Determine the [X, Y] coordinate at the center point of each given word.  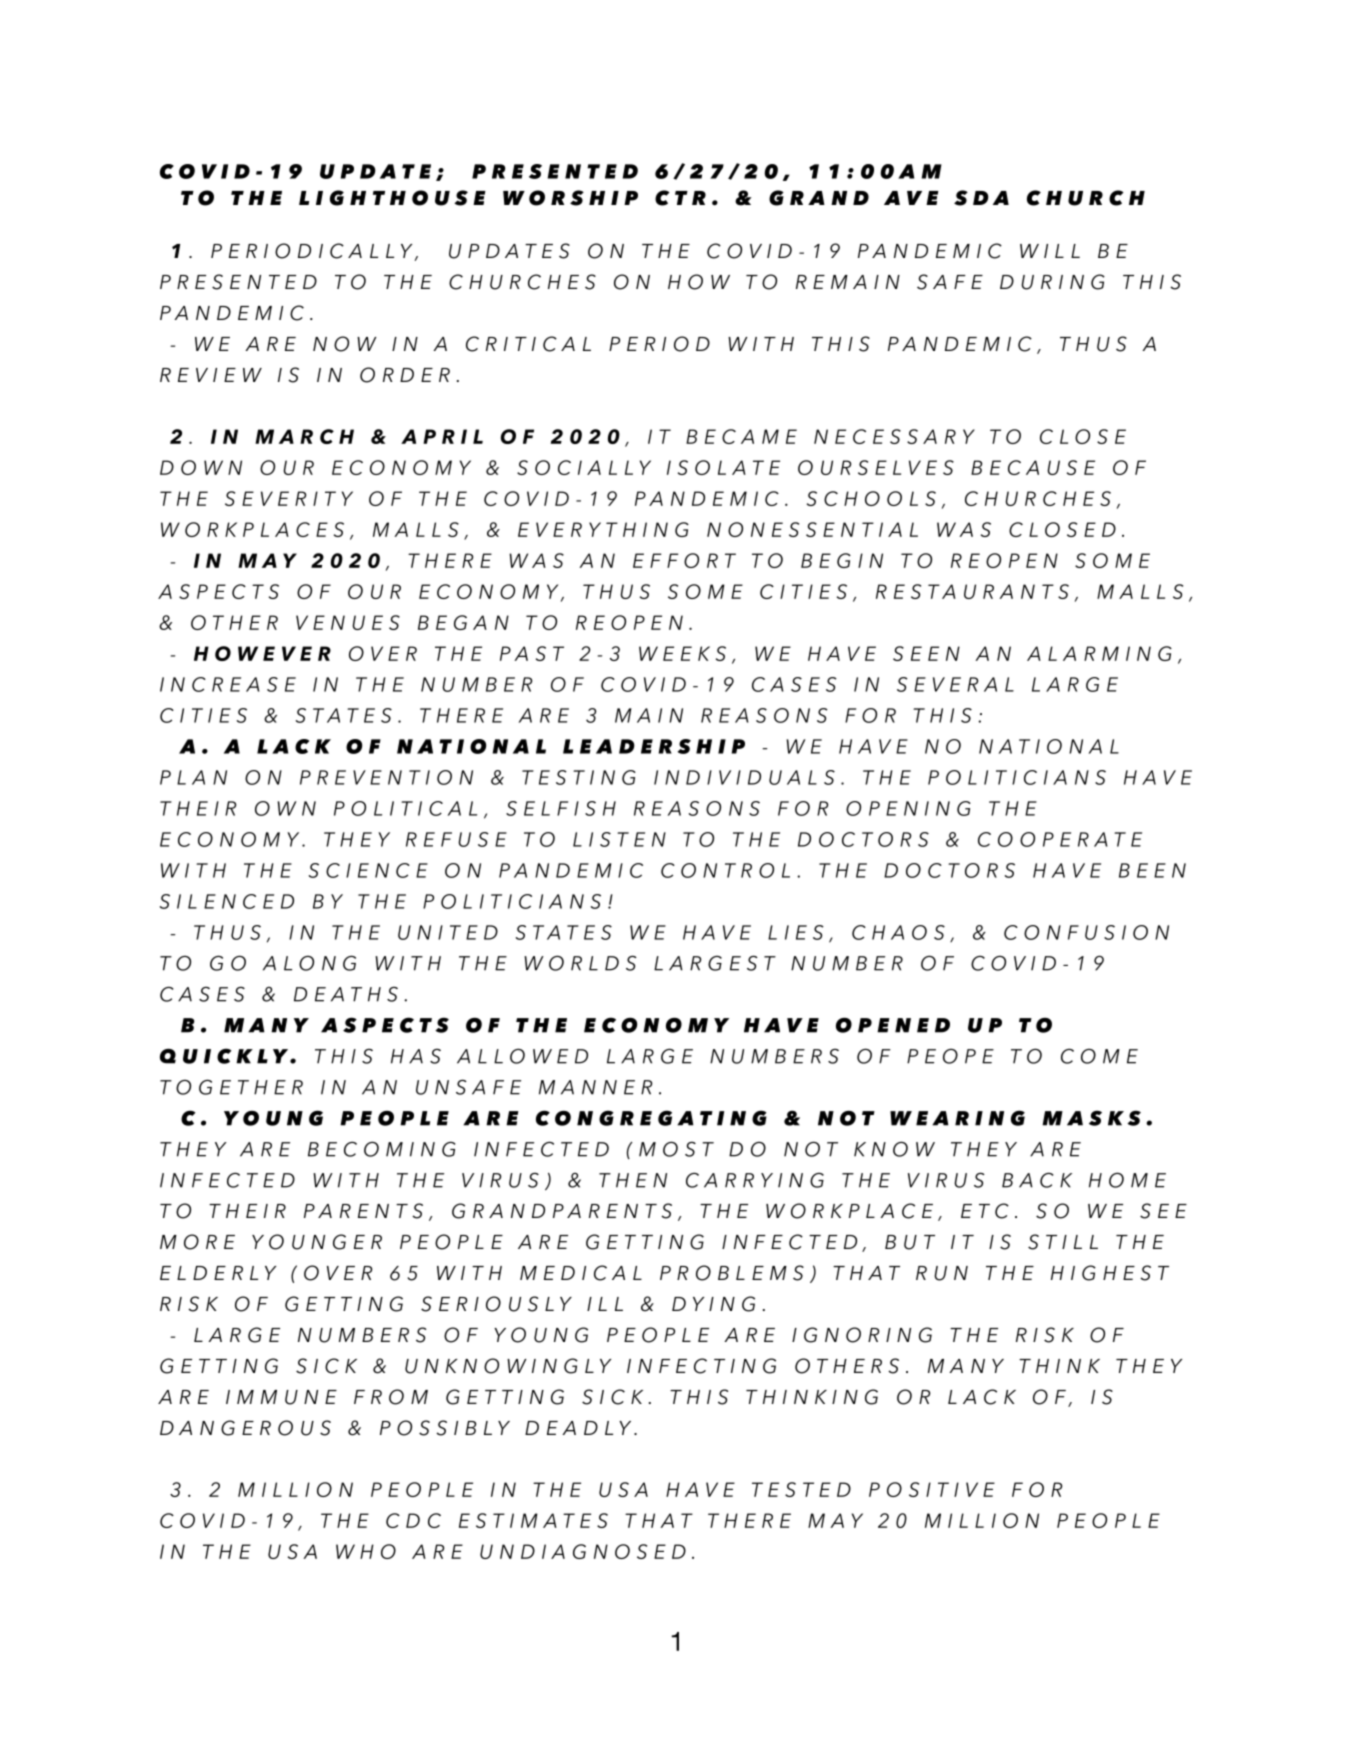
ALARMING [1099, 653]
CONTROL [725, 870]
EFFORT [684, 560]
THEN [633, 1180]
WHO [366, 1551]
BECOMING [382, 1149]
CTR [680, 198]
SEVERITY [289, 498]
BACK [1037, 1180]
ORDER [405, 375]
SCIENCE [368, 870]
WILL [1050, 251]
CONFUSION [1086, 932]
